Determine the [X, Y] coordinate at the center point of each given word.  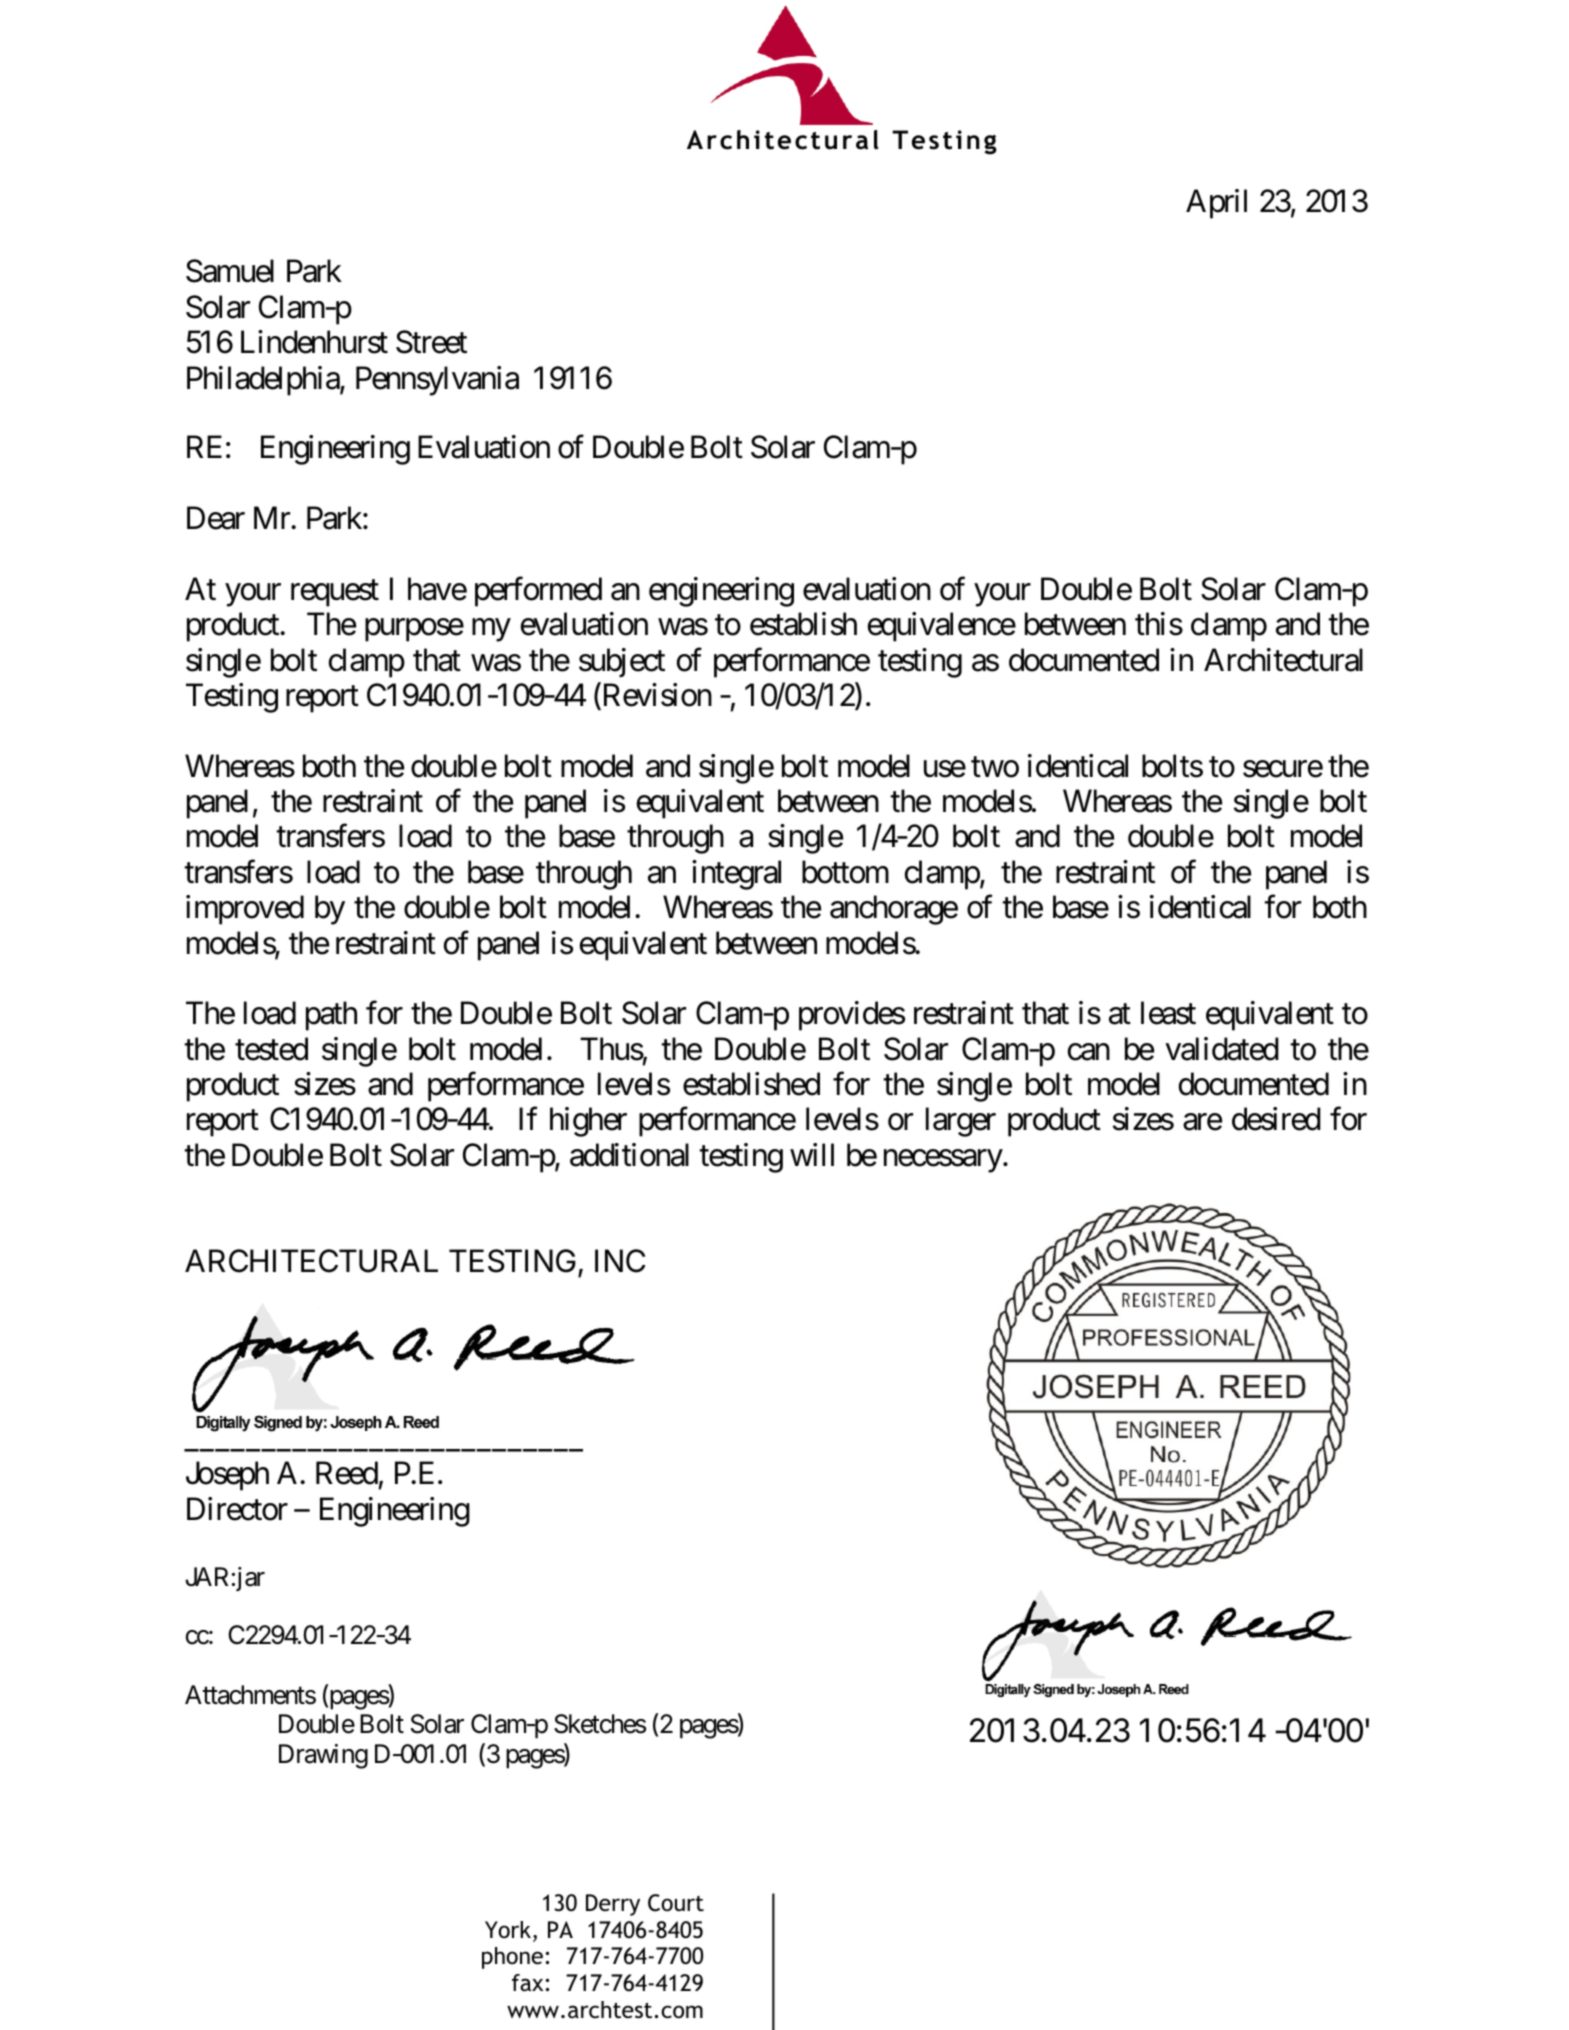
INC [620, 1261]
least [1168, 1013]
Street [431, 342]
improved [245, 910]
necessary [943, 1161]
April [1216, 204]
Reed [347, 1473]
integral [736, 875]
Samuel [230, 271]
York [508, 1929]
